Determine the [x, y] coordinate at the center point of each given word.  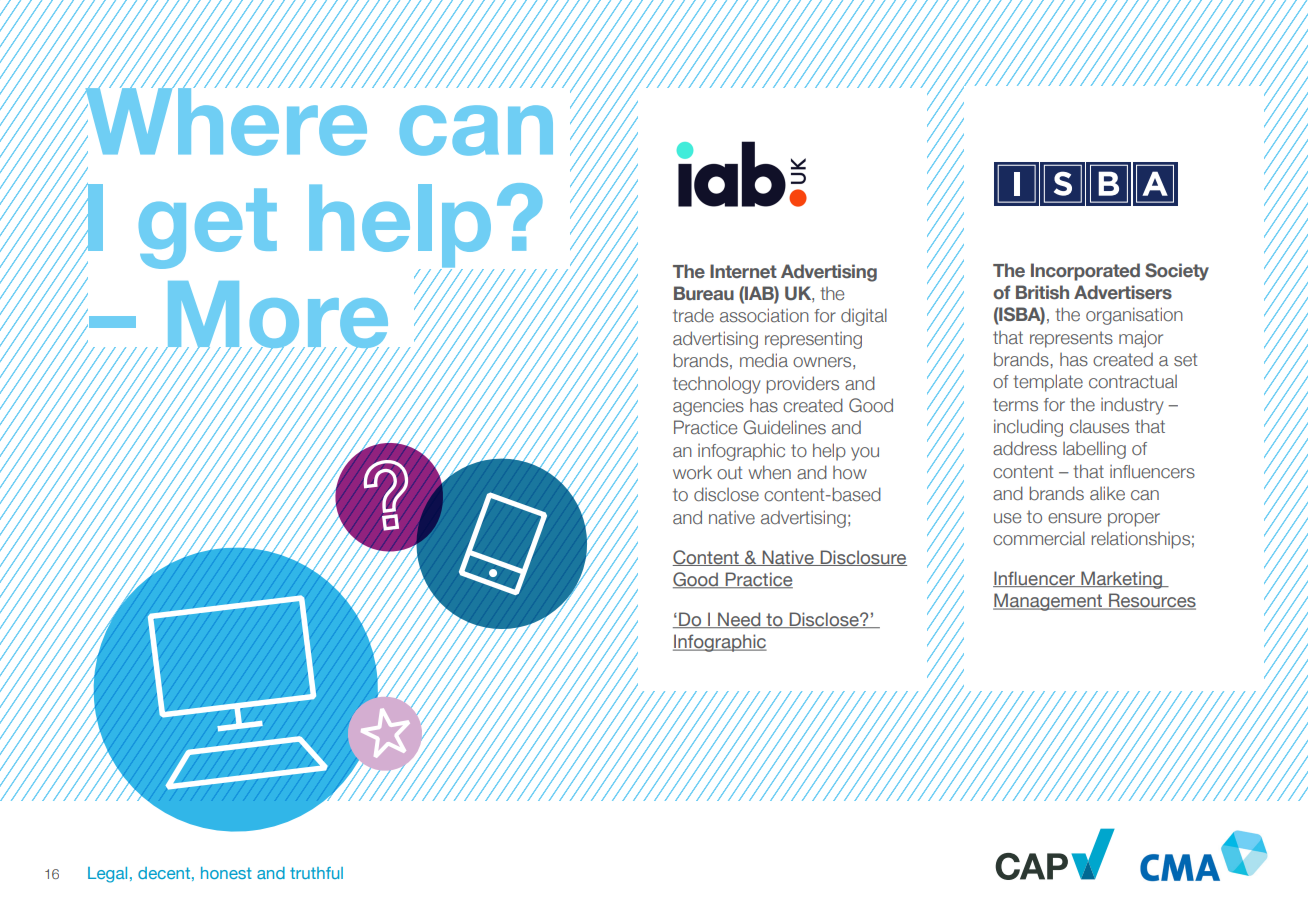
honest [226, 873]
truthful [316, 873]
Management [1049, 602]
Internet [743, 271]
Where [225, 121]
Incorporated [1085, 272]
